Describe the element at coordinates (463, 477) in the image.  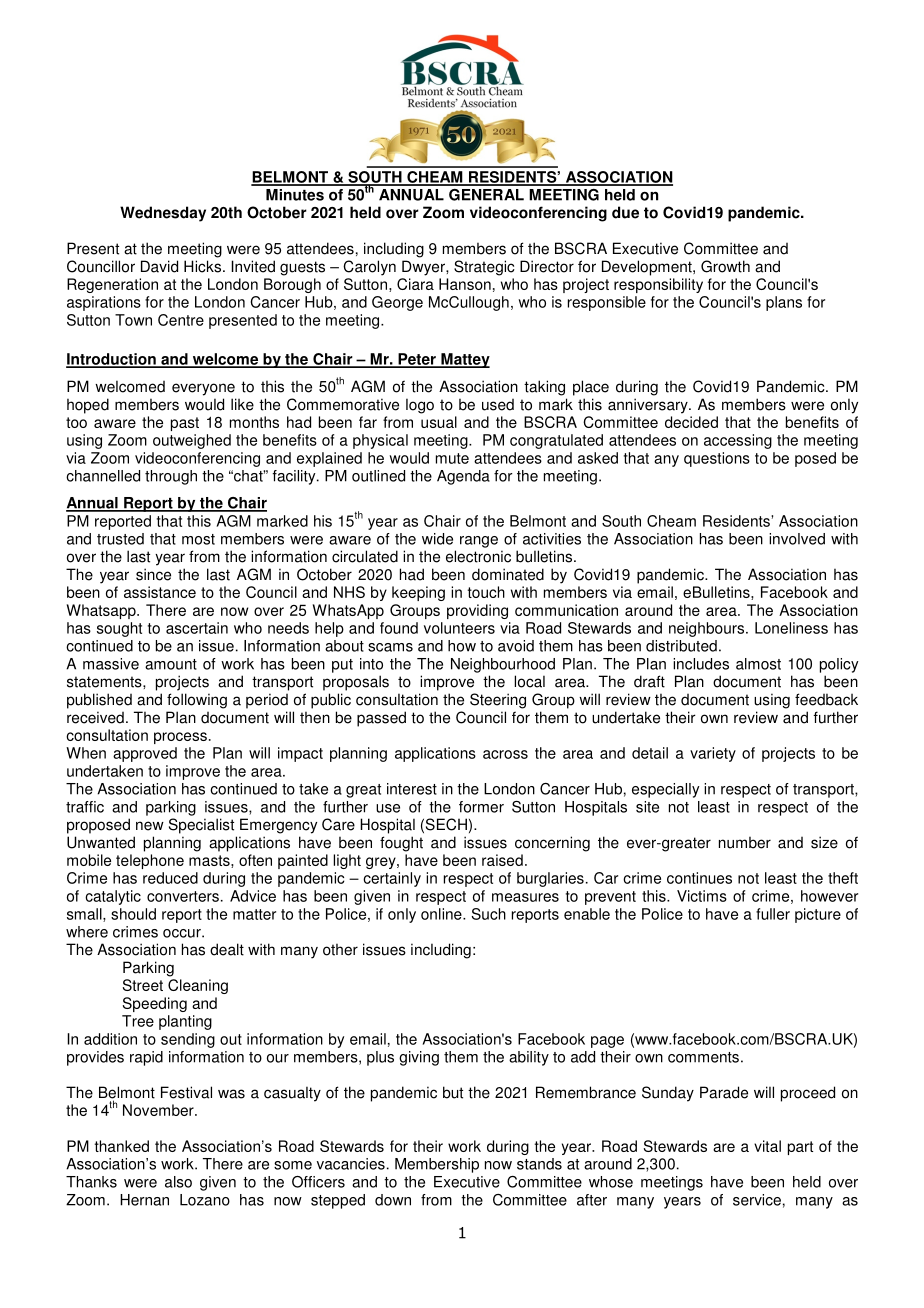
I see `Agenda` at that location.
